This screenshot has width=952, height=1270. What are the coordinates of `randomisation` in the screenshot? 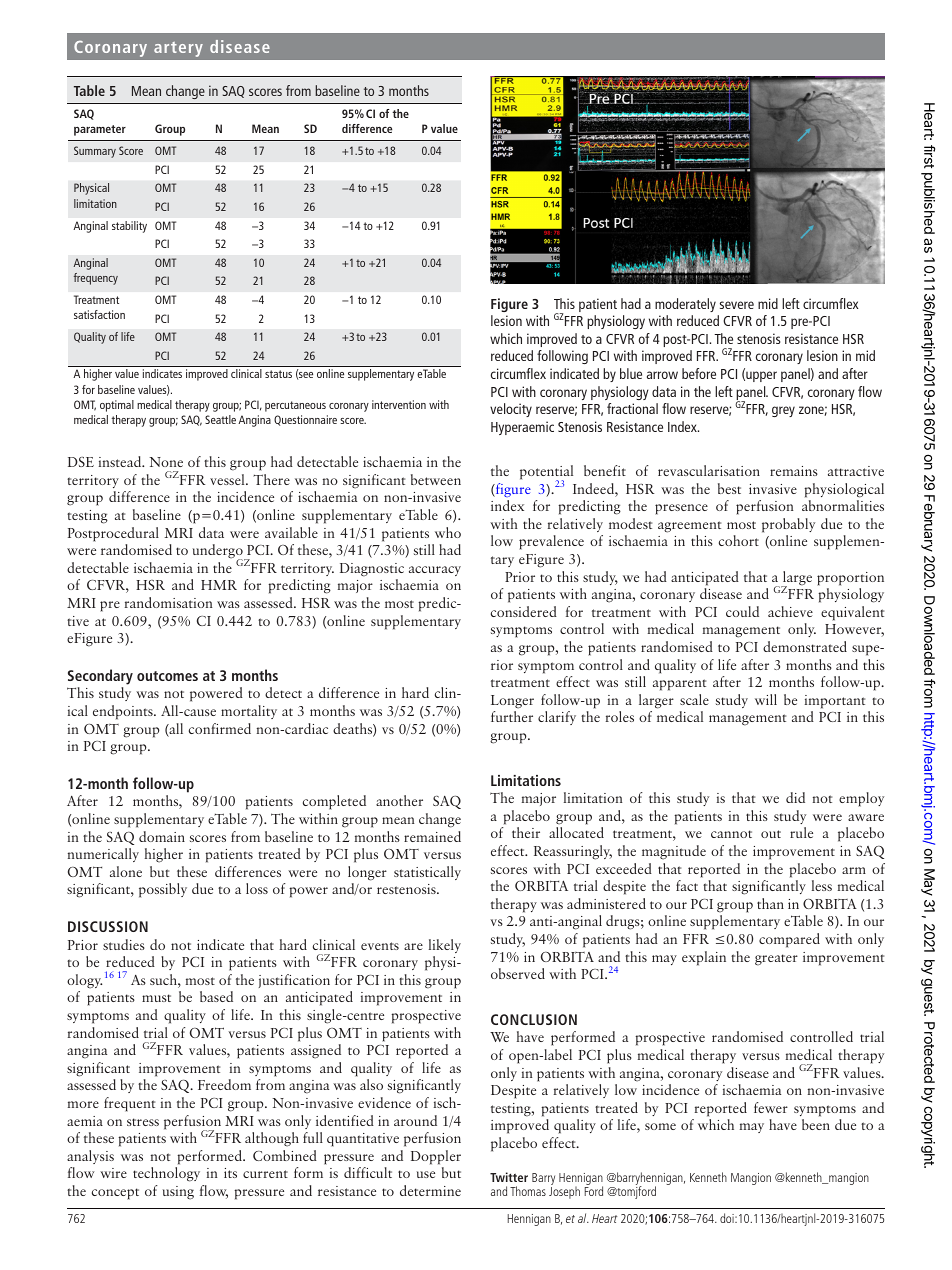 It's located at (168, 602).
